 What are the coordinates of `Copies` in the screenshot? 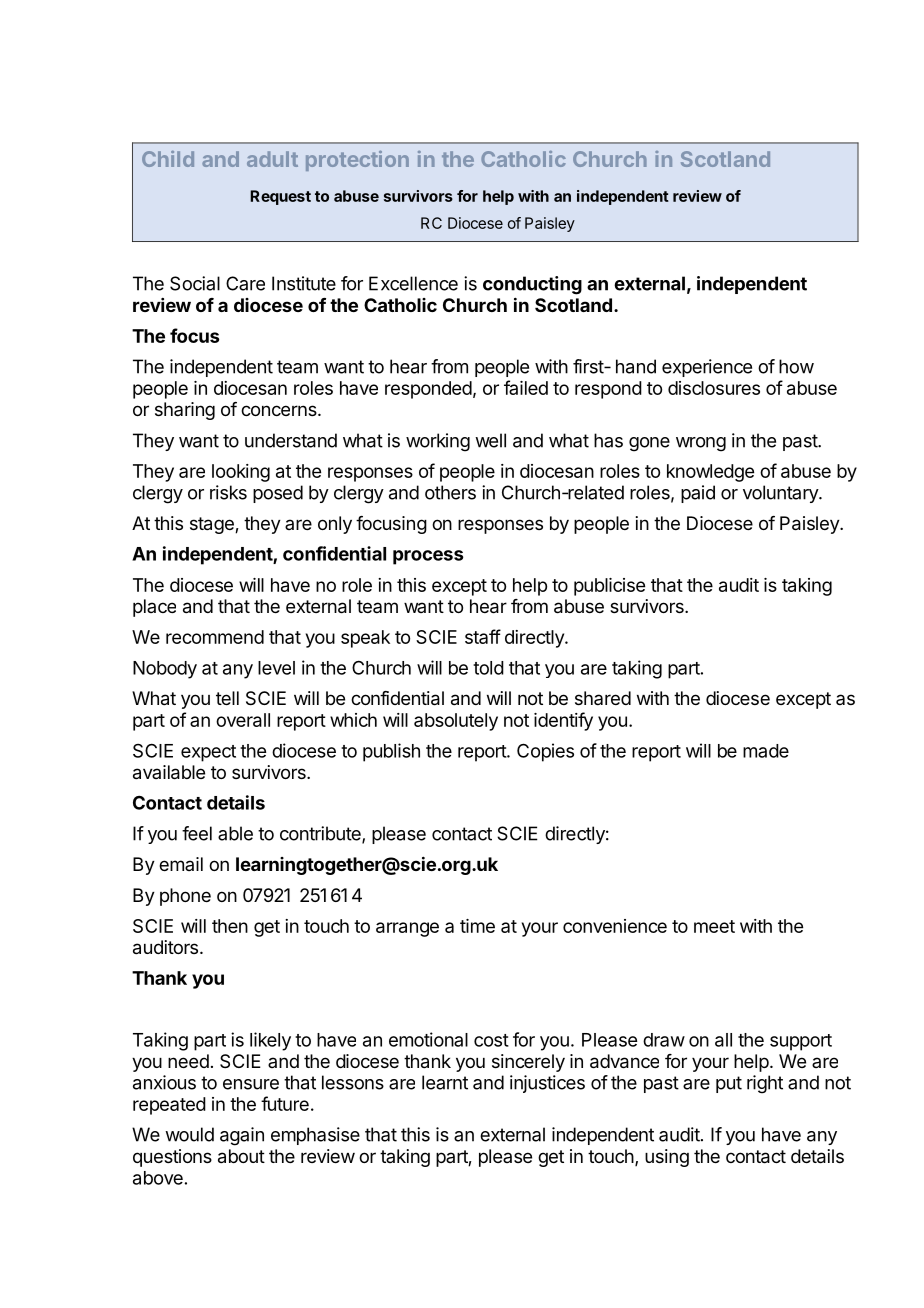 It's located at (545, 752).
